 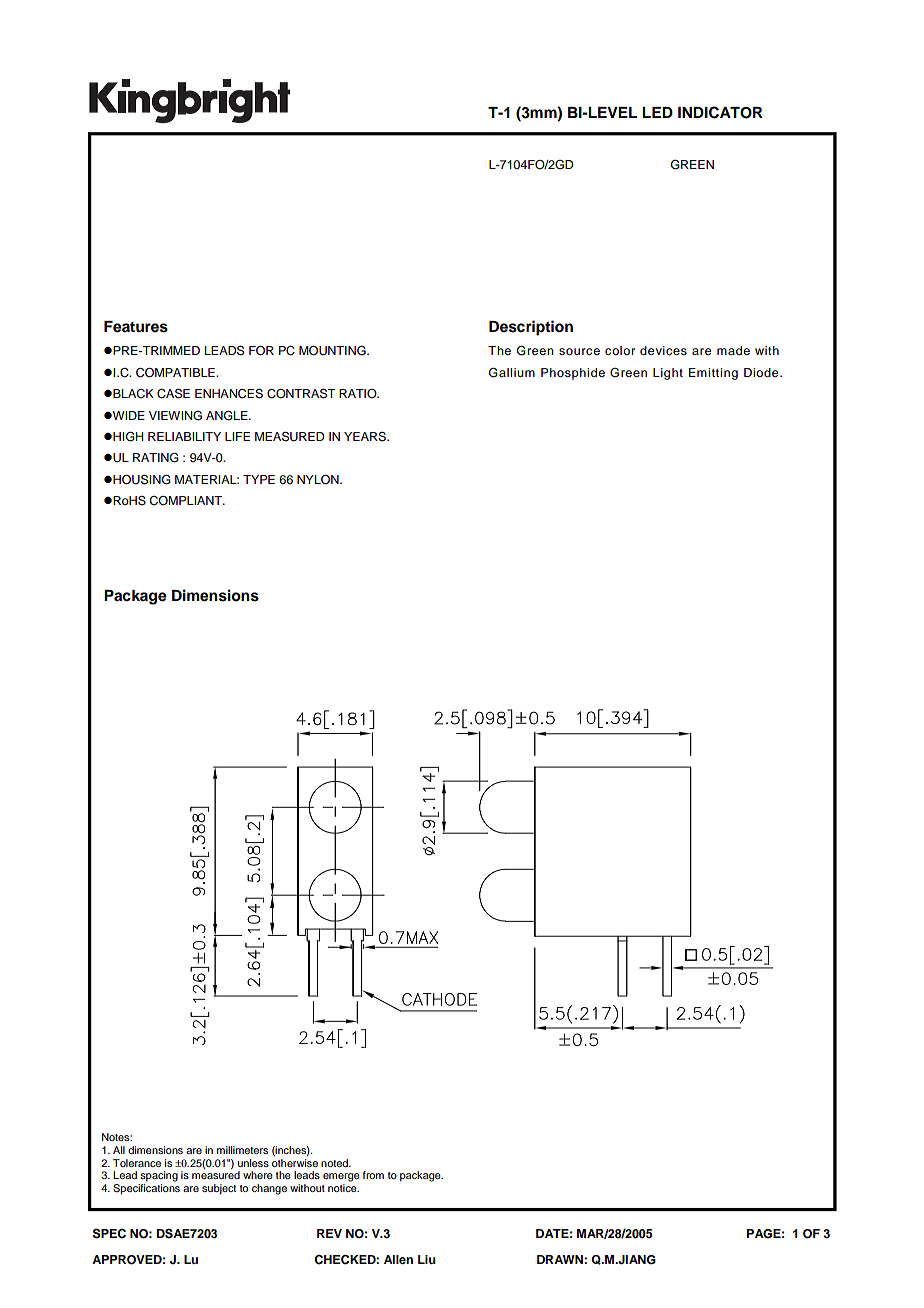 I want to click on ANGLE, so click(x=228, y=415).
